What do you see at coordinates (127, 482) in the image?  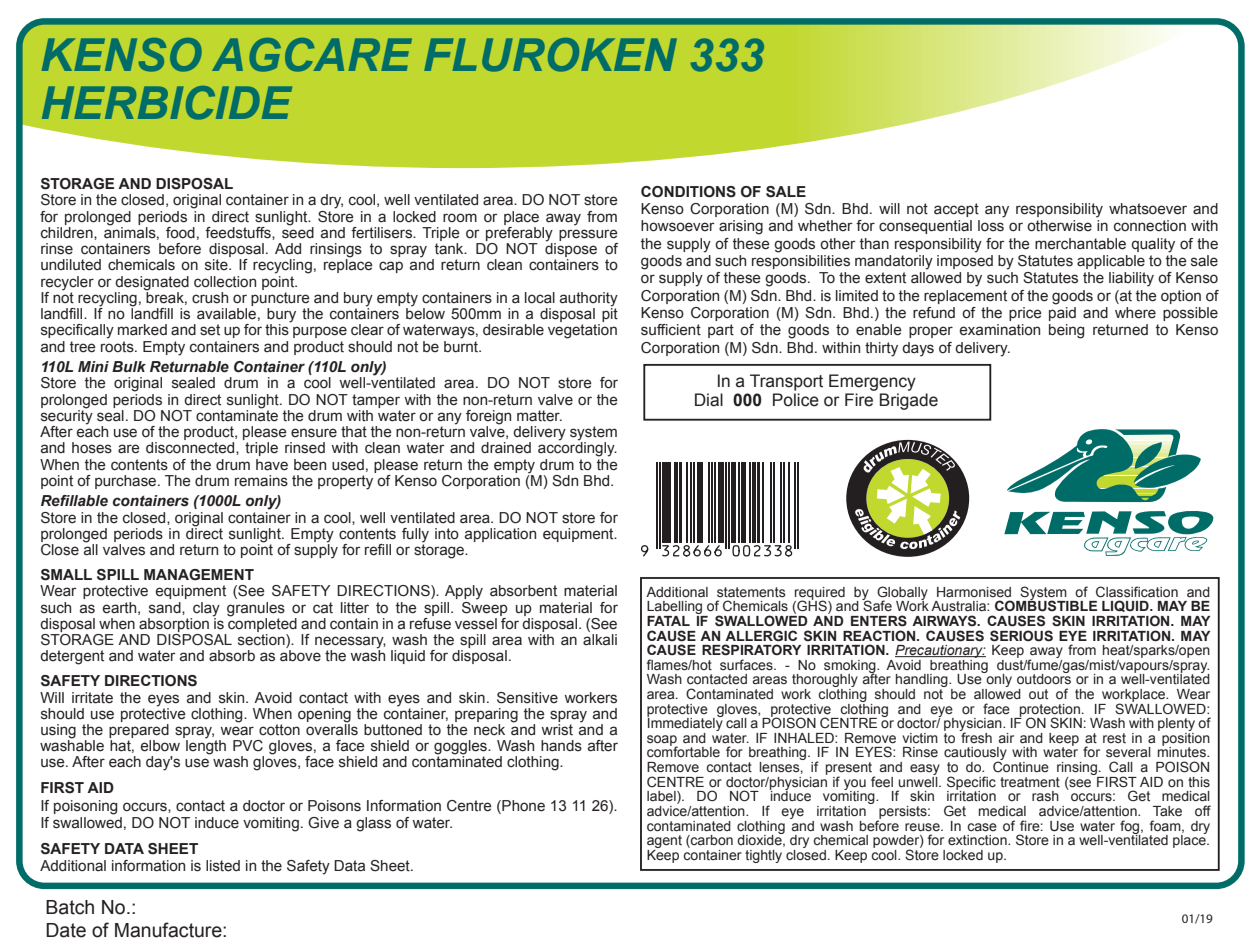 I see `purchase` at bounding box center [127, 482].
